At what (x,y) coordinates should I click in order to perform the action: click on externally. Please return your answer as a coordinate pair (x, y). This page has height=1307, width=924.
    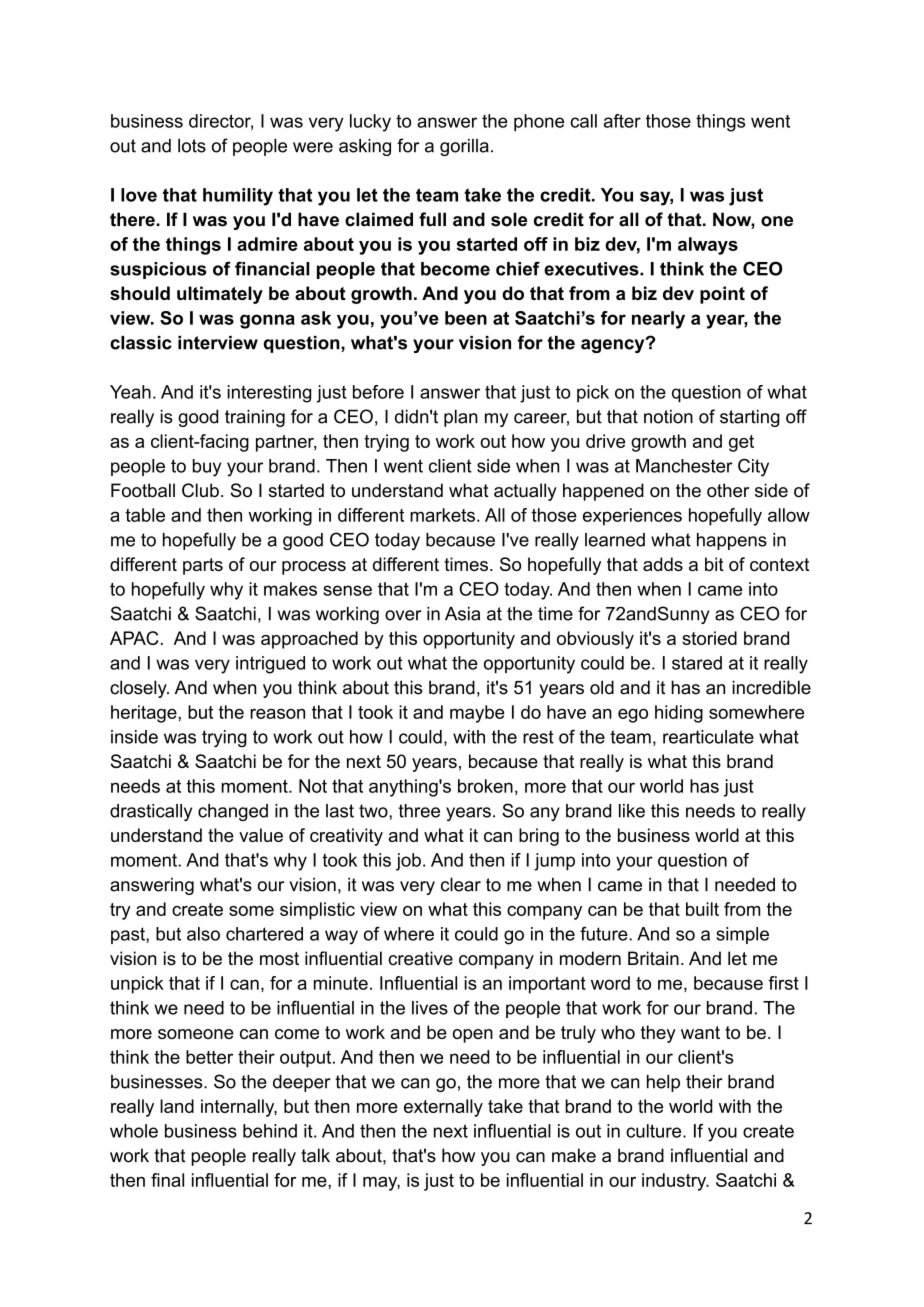
    Looking at the image, I should click on (443, 1108).
